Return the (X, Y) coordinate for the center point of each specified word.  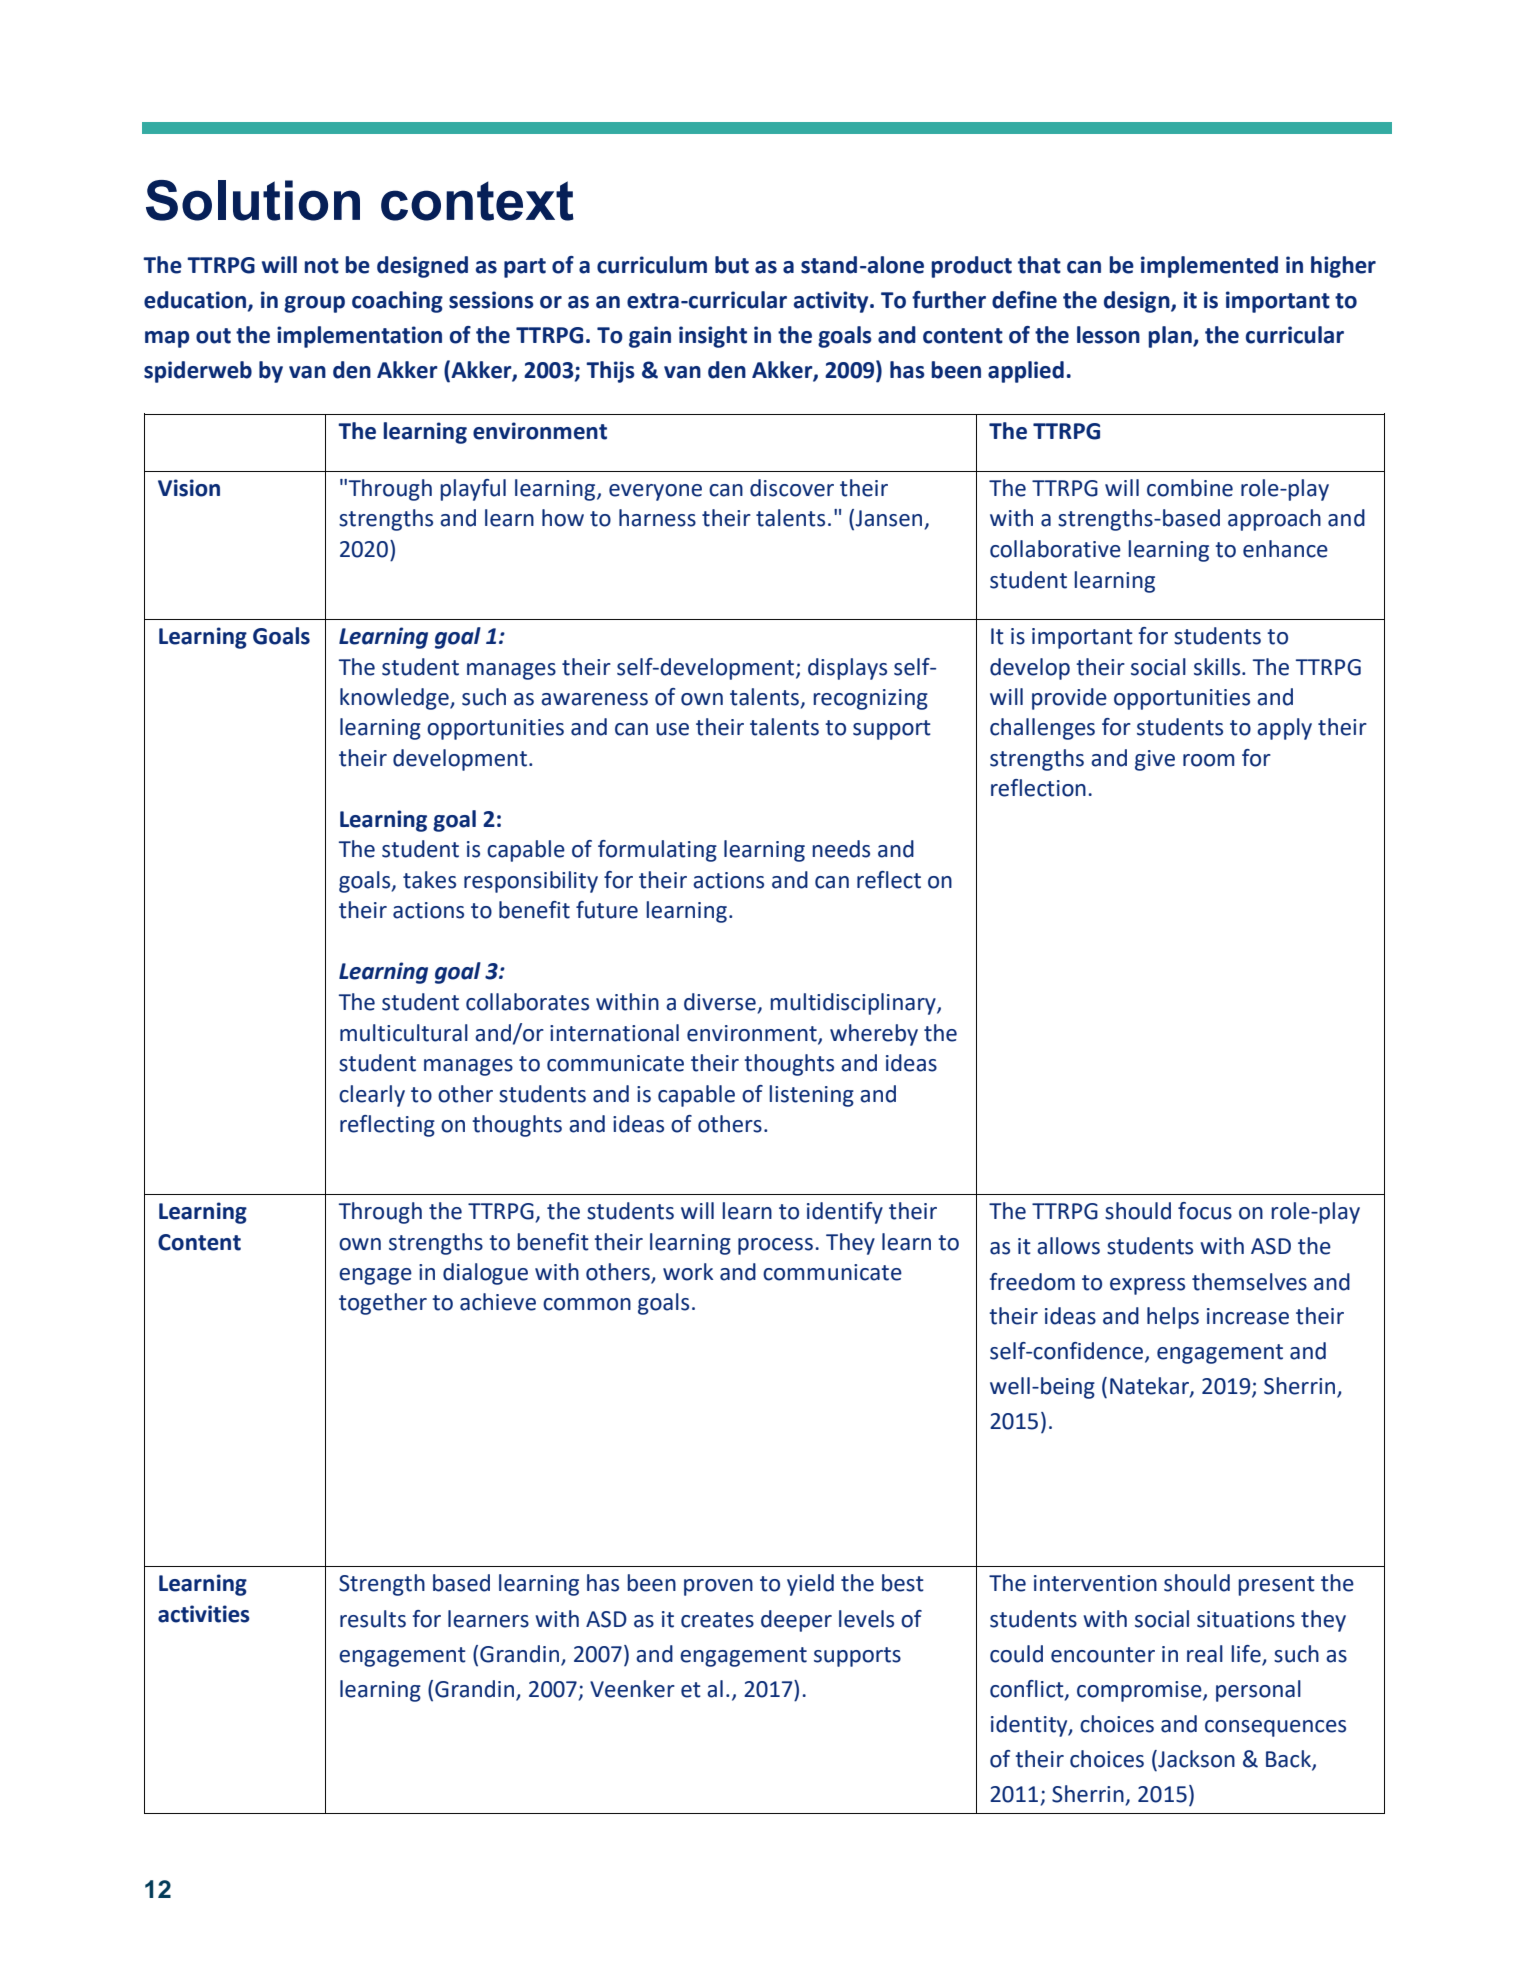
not (321, 266)
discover (792, 488)
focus (1205, 1211)
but (732, 265)
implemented (1209, 267)
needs (841, 849)
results (373, 1619)
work (688, 1272)
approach (1274, 520)
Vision (189, 488)
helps (1173, 1318)
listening (811, 1096)
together (383, 1304)
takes (429, 880)
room (1209, 760)
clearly (372, 1096)
